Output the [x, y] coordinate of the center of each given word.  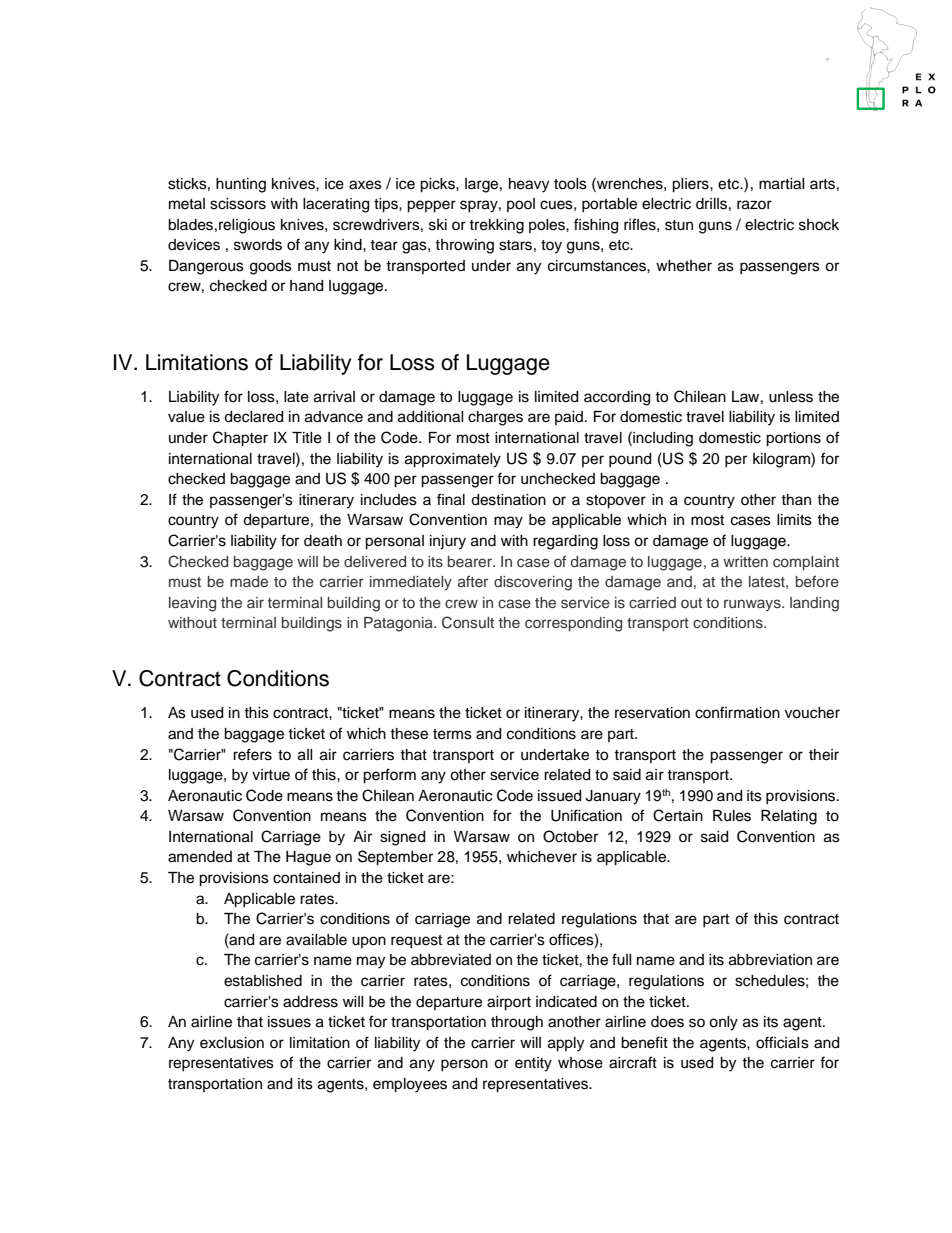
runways [753, 605]
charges [495, 418]
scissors [238, 204]
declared [253, 417]
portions [793, 439]
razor [754, 205]
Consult [468, 622]
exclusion [232, 1043]
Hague [308, 858]
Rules [732, 816]
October [570, 836]
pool [521, 205]
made [249, 581]
